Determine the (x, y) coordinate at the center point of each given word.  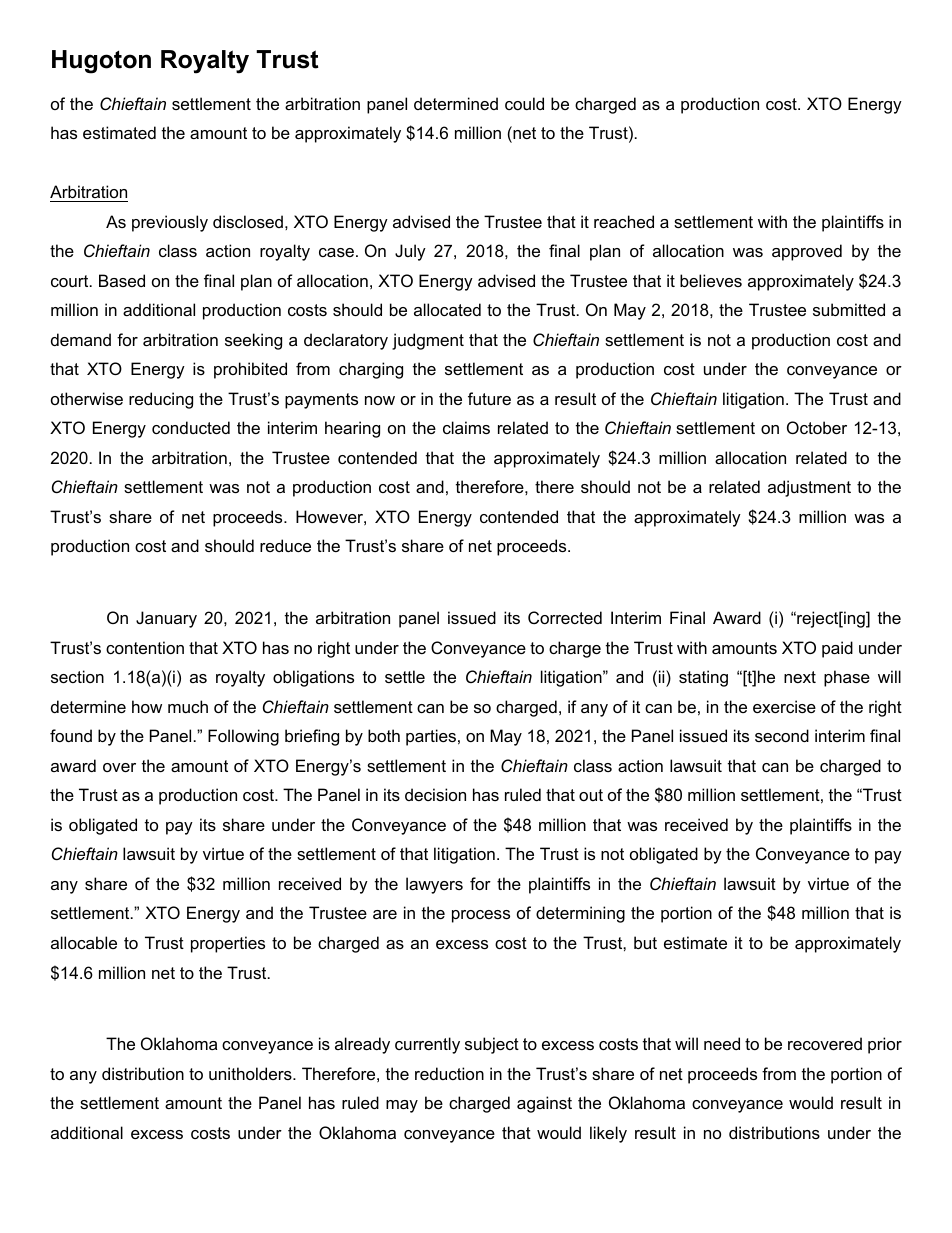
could (524, 103)
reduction (449, 1073)
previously (170, 223)
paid (837, 649)
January (166, 619)
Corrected (565, 617)
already (362, 1045)
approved (807, 252)
